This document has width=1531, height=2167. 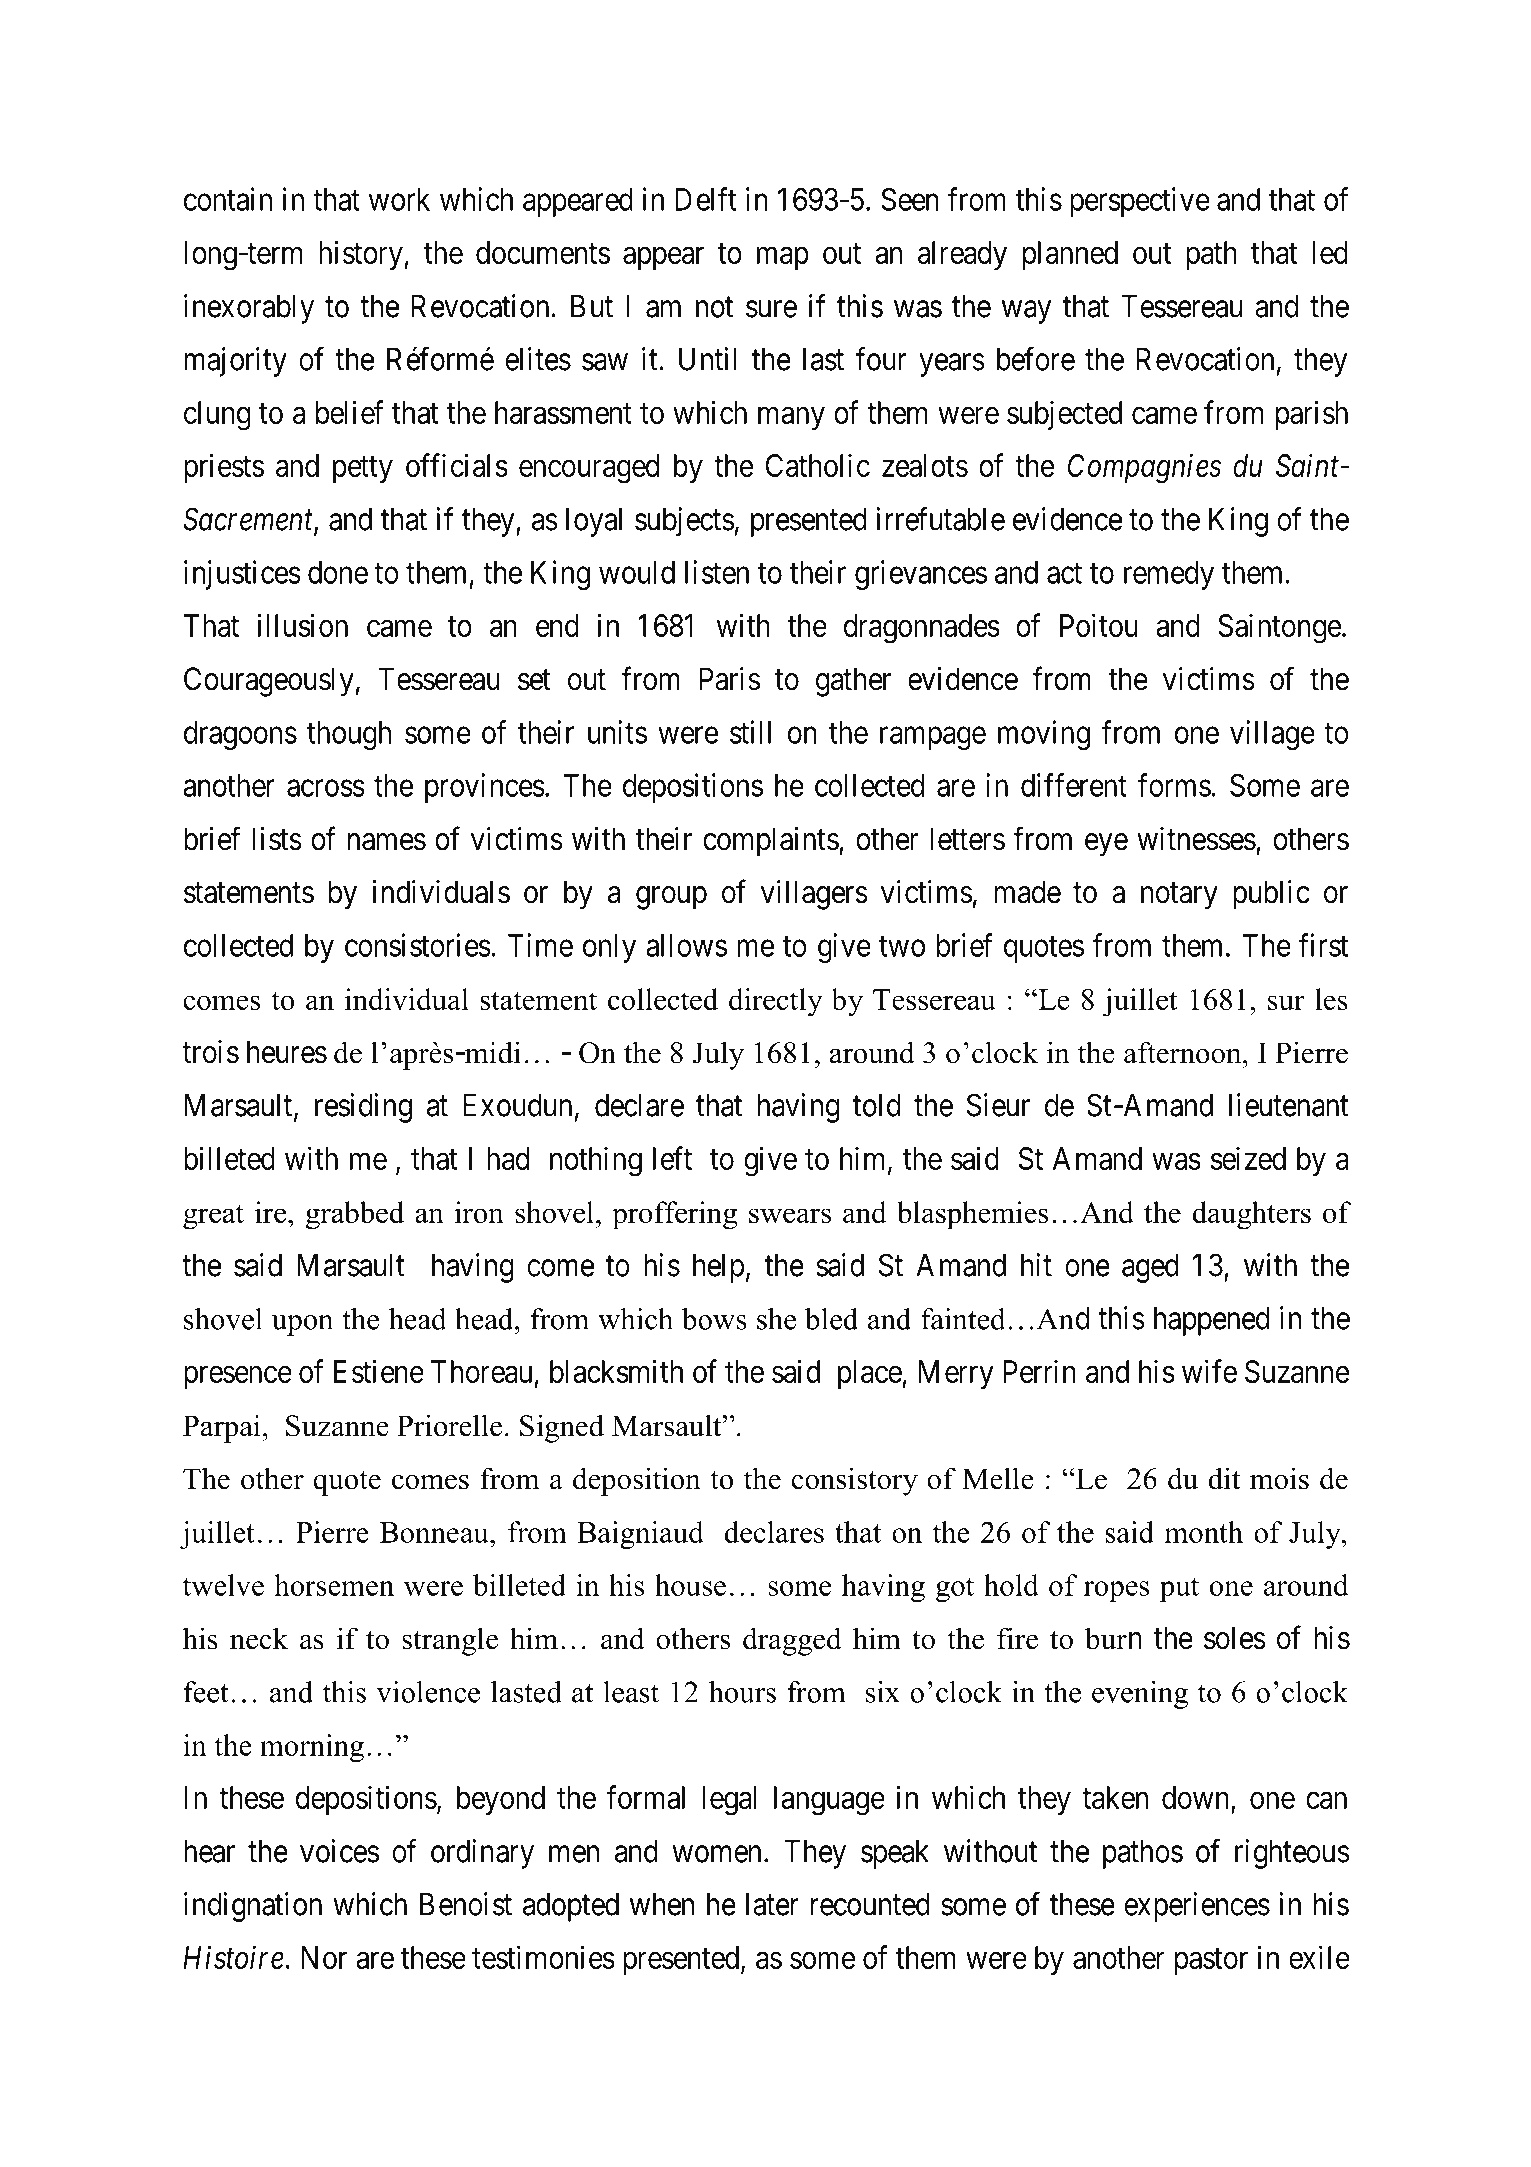 What do you see at coordinates (363, 1108) in the document?
I see `residing` at bounding box center [363, 1108].
